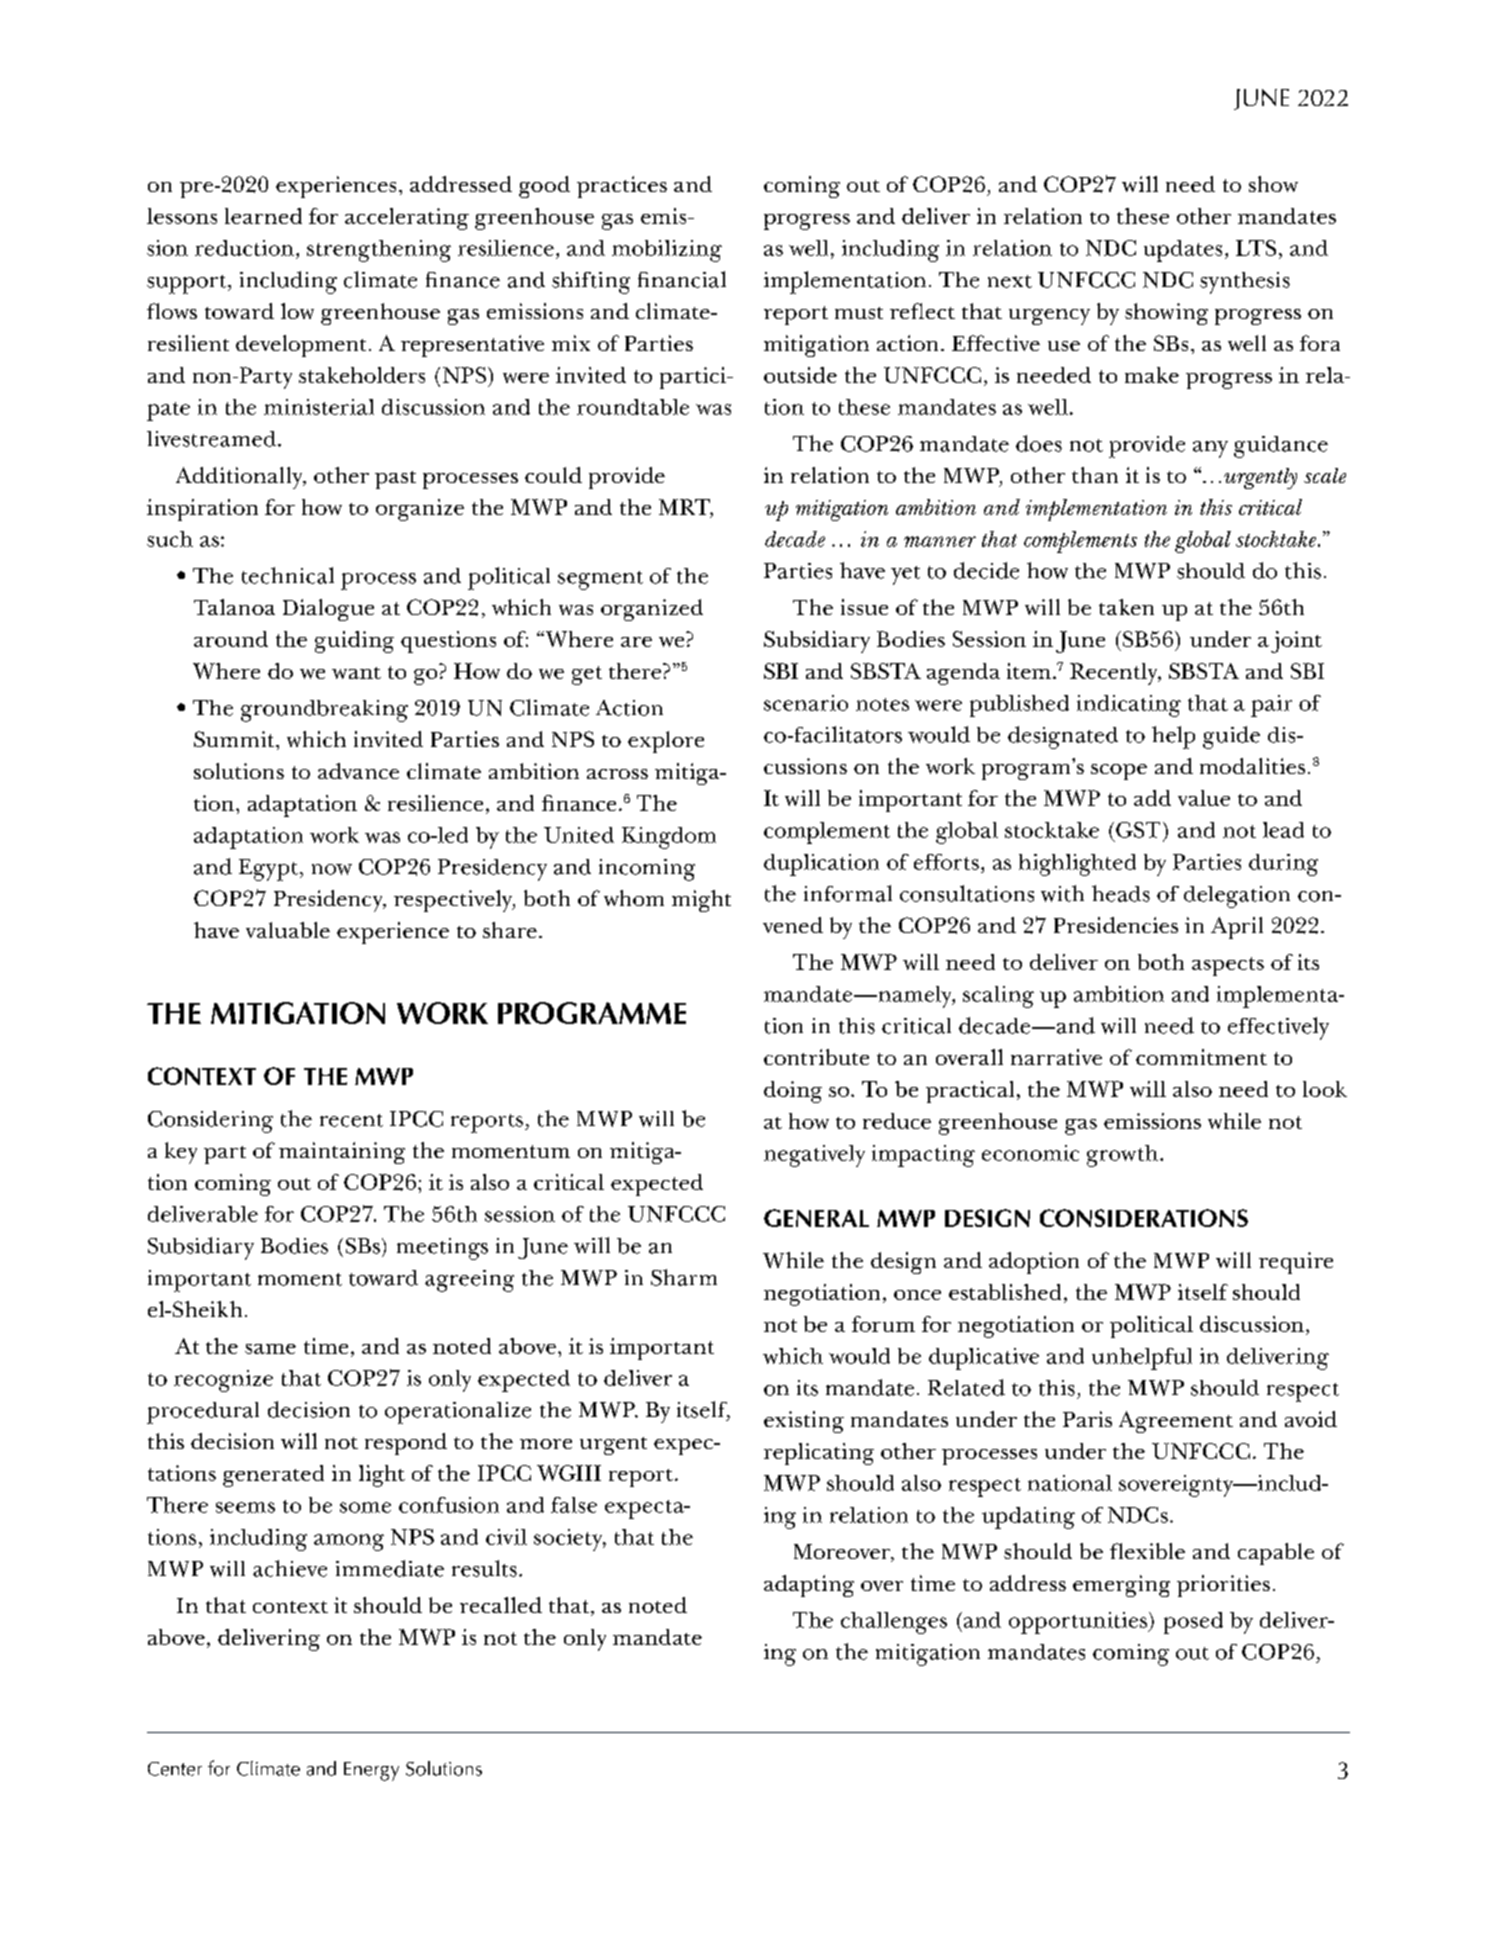 The height and width of the document is (1937, 1497). Describe the element at coordinates (1193, 1623) in the document. I see `posed` at that location.
